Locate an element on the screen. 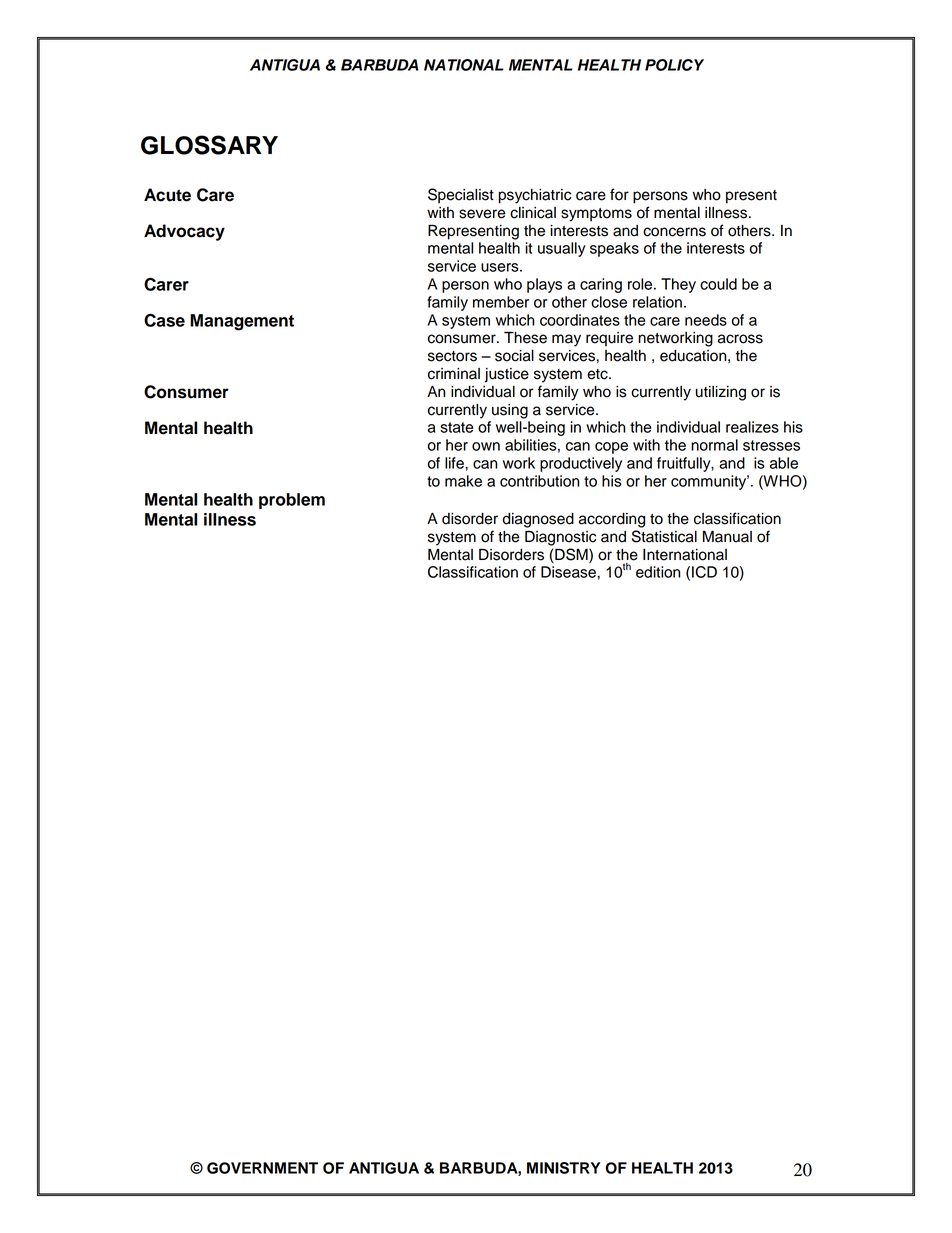 This screenshot has height=1233, width=952. sectors is located at coordinates (452, 356).
